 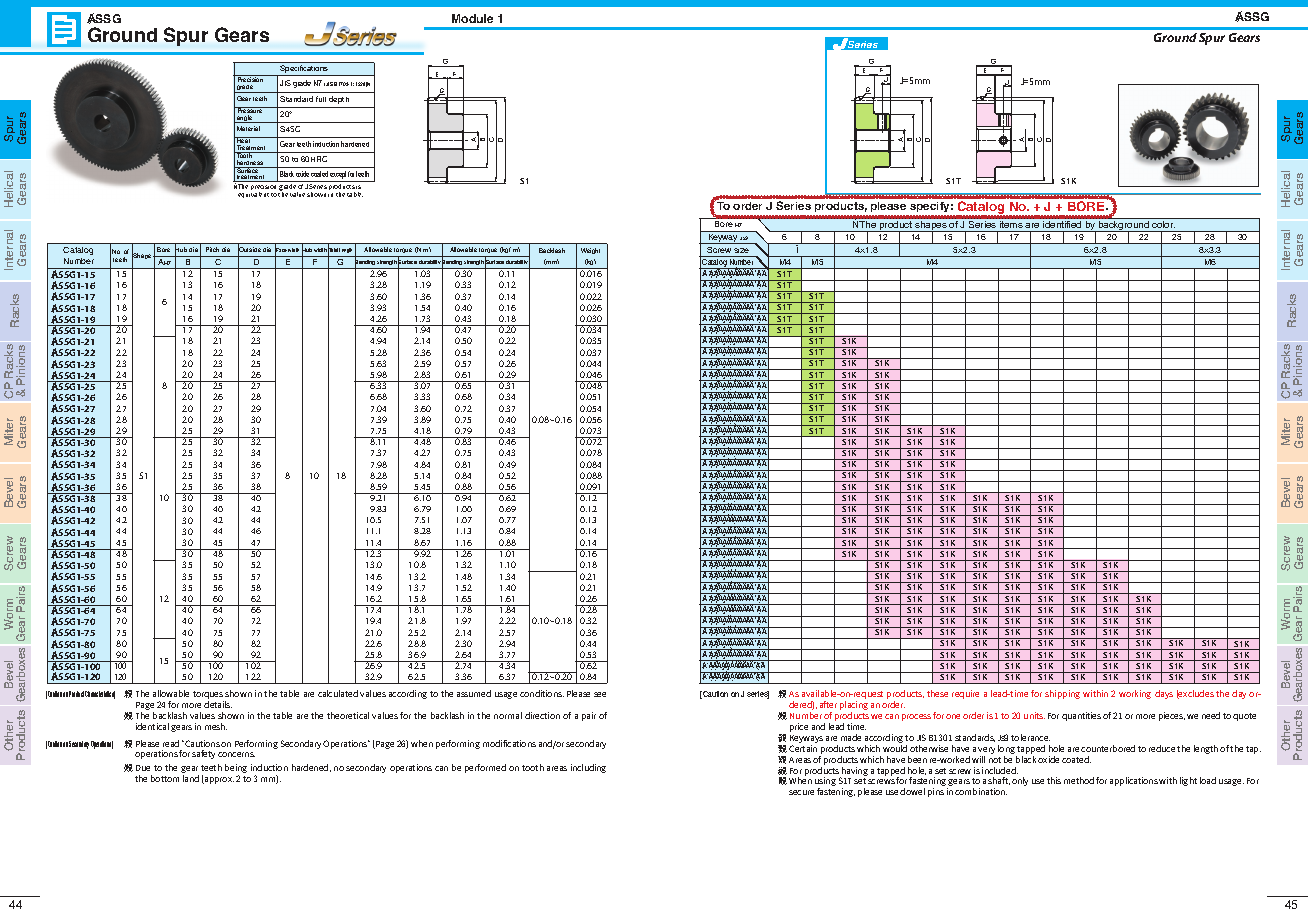 What do you see at coordinates (588, 768) in the screenshot?
I see `including` at bounding box center [588, 768].
